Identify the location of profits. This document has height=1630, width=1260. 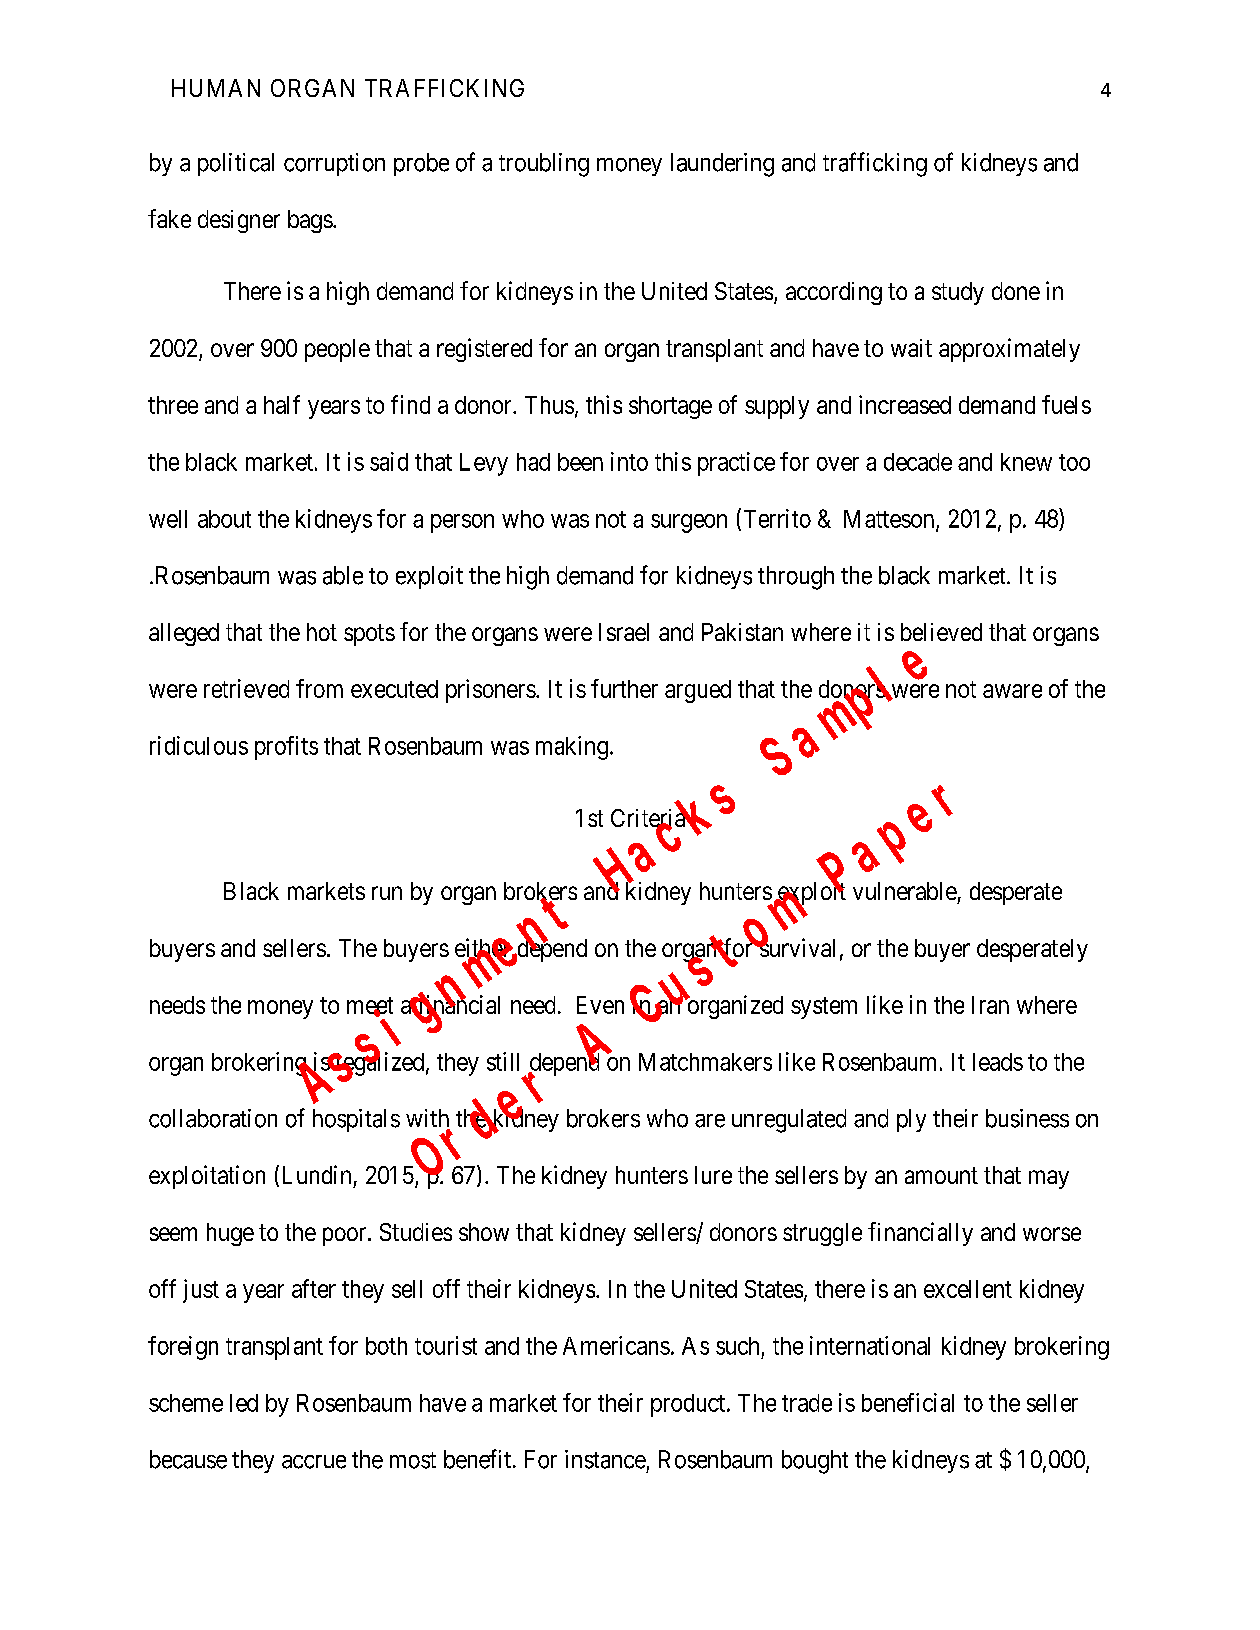
(286, 748).
